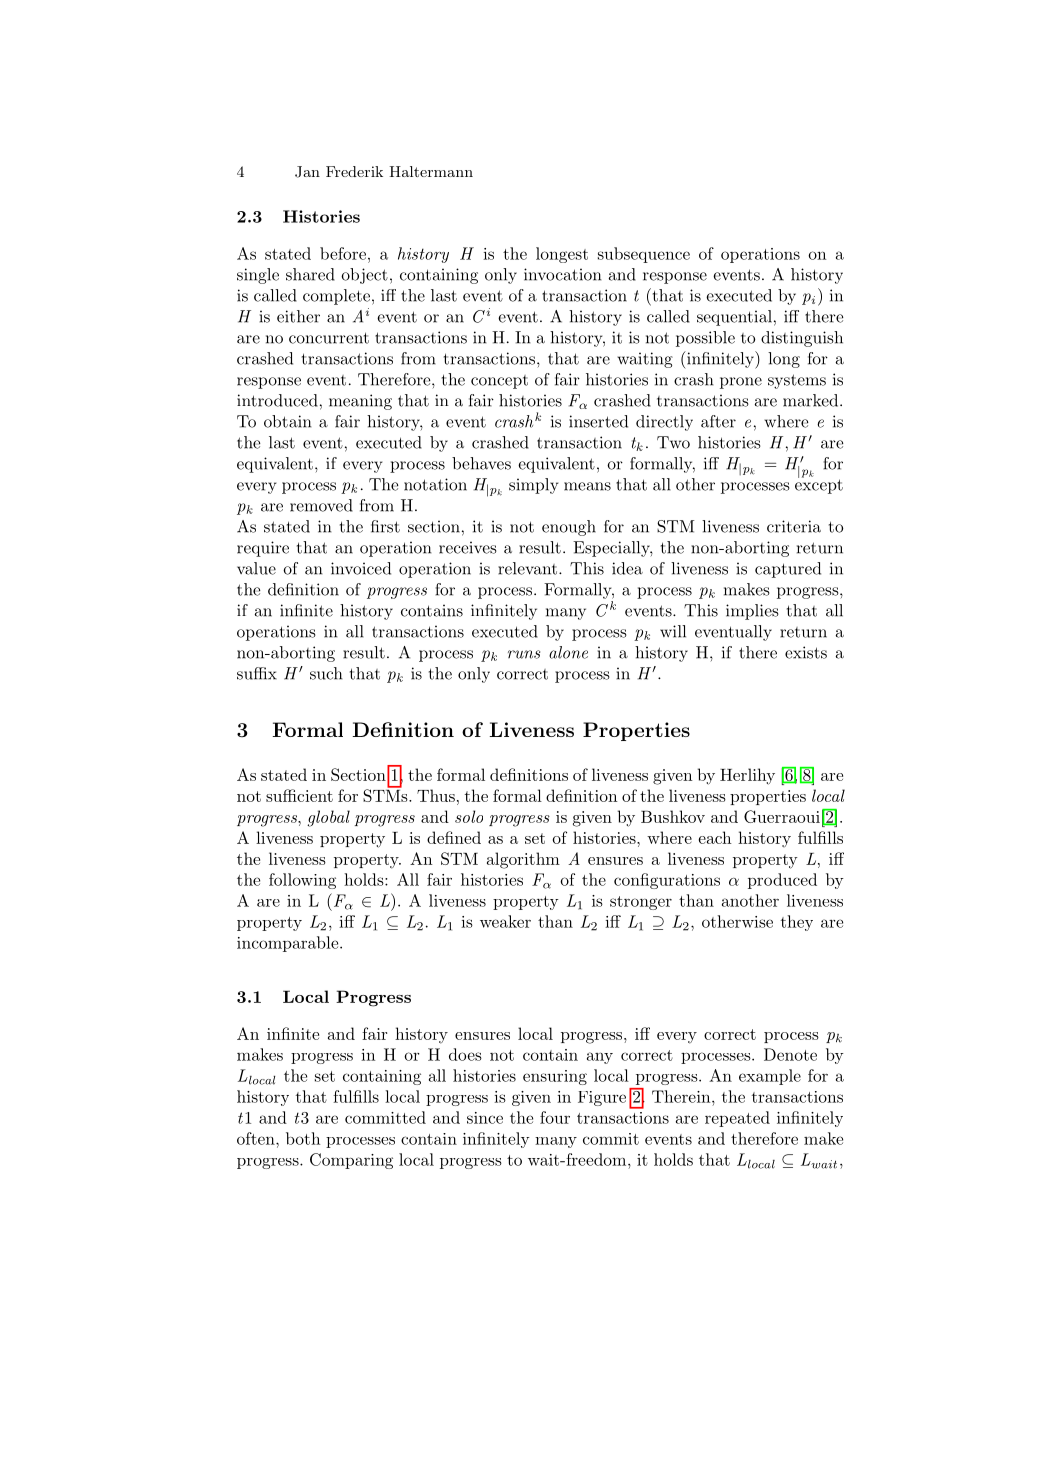  What do you see at coordinates (303, 1138) in the screenshot?
I see `both` at bounding box center [303, 1138].
